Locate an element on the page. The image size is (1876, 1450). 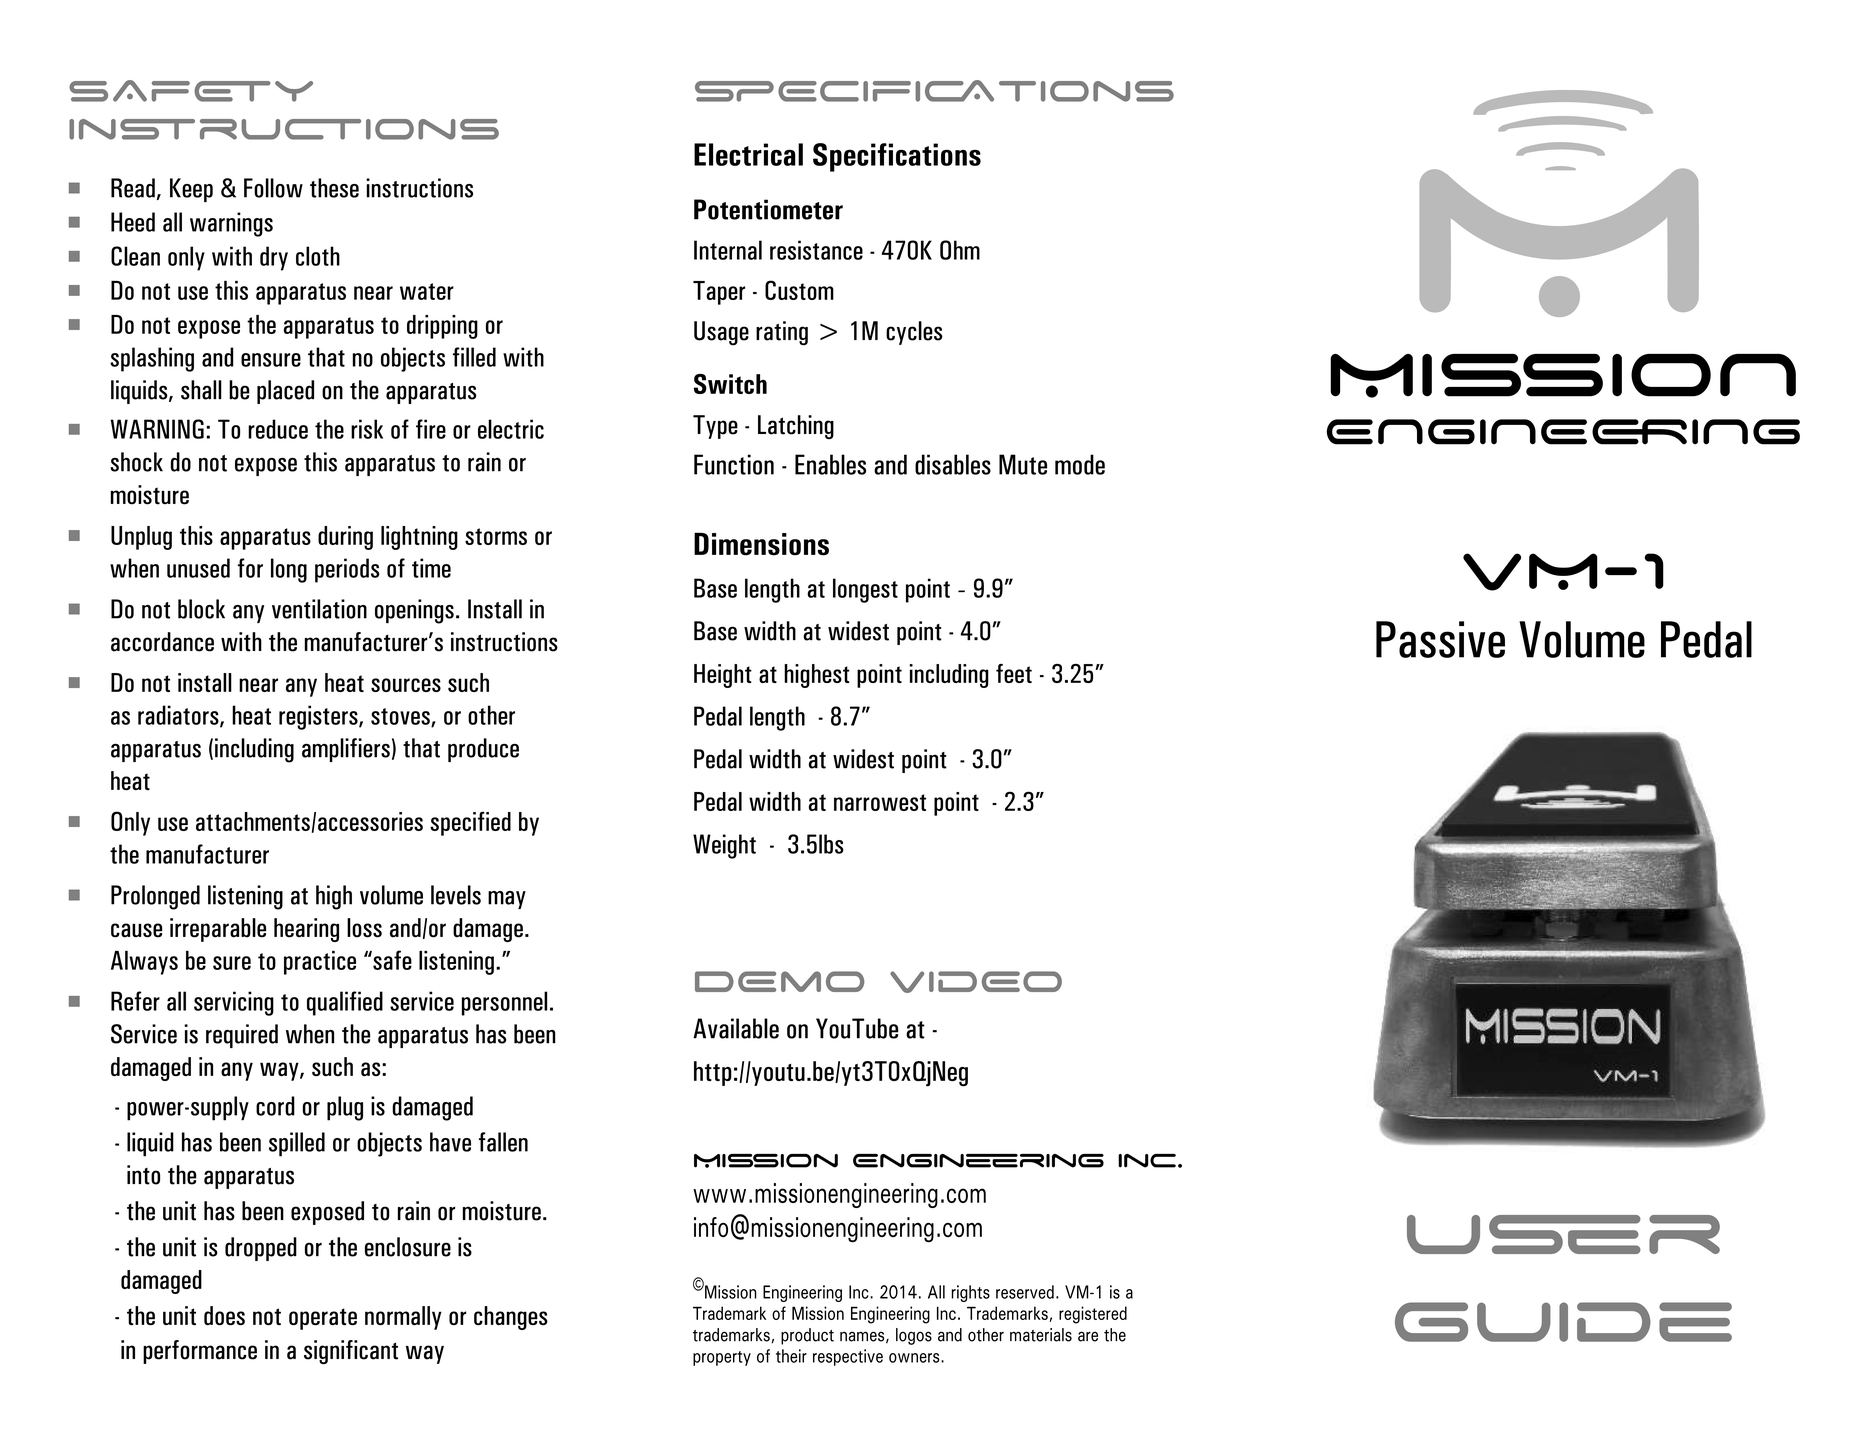
Passive is located at coordinates (1440, 639).
